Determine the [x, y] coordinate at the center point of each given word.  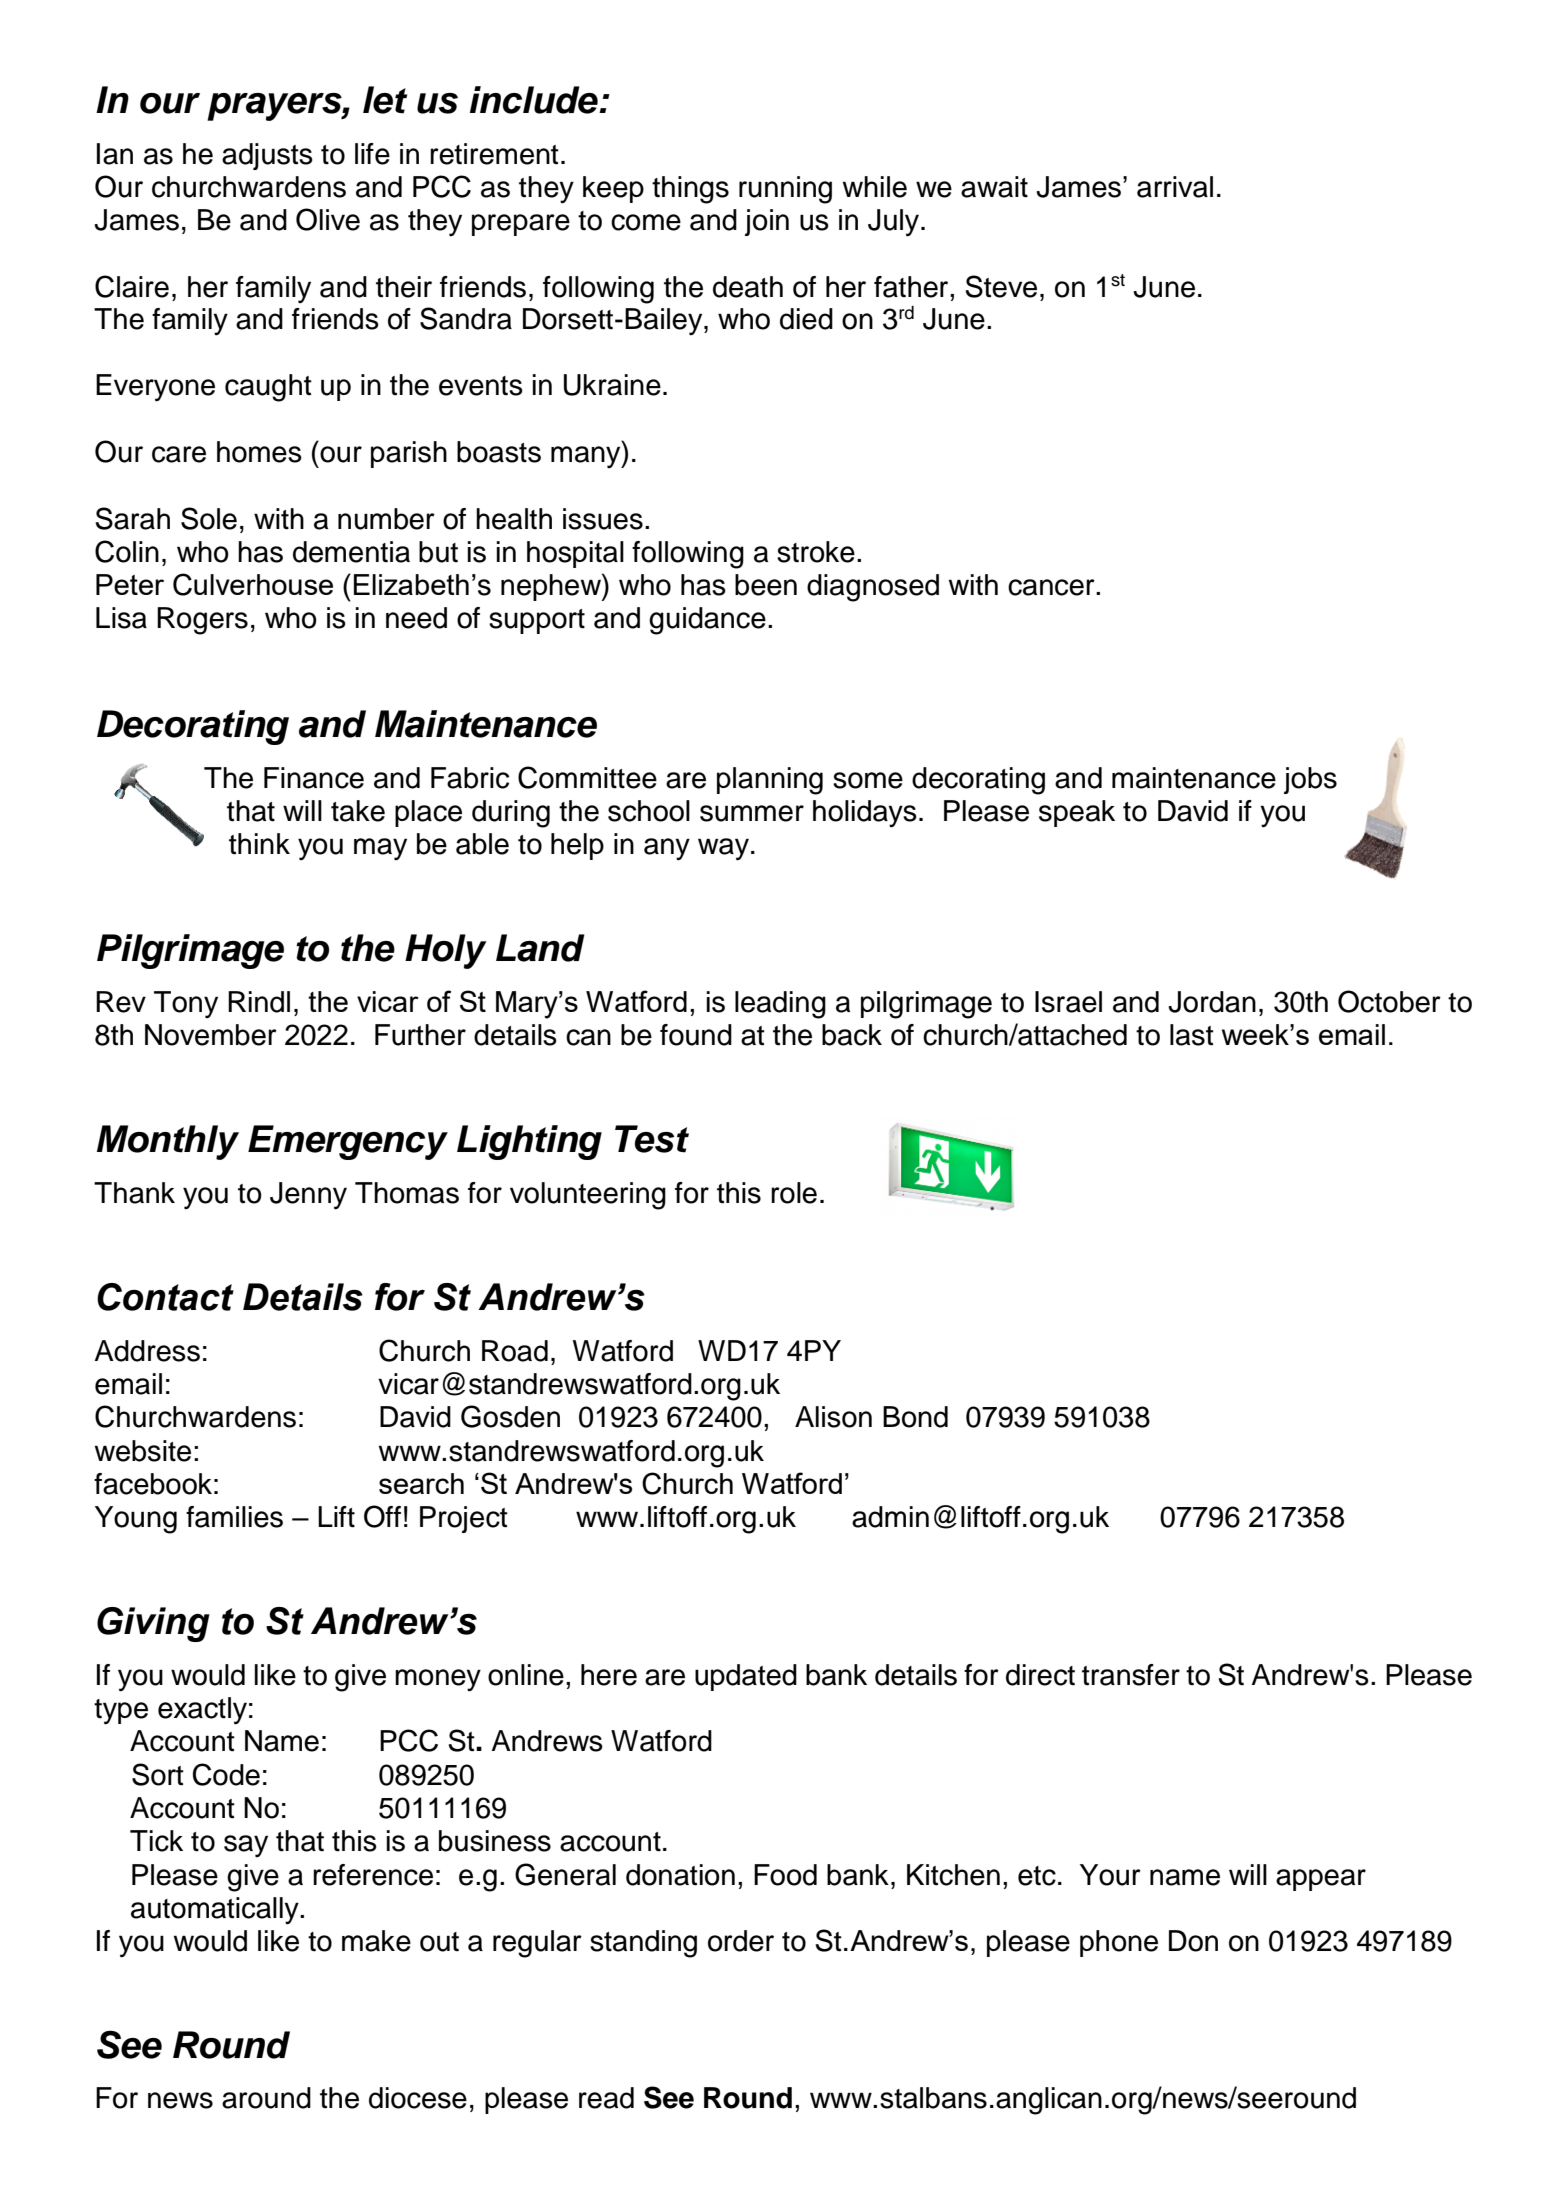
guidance [707, 621]
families [234, 1517]
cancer [1052, 587]
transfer [1131, 1675]
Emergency [348, 1142]
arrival [1175, 187]
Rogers [202, 621]
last [1192, 1035]
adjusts [267, 156]
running [785, 190]
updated [746, 1677]
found [696, 1035]
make [376, 1941]
